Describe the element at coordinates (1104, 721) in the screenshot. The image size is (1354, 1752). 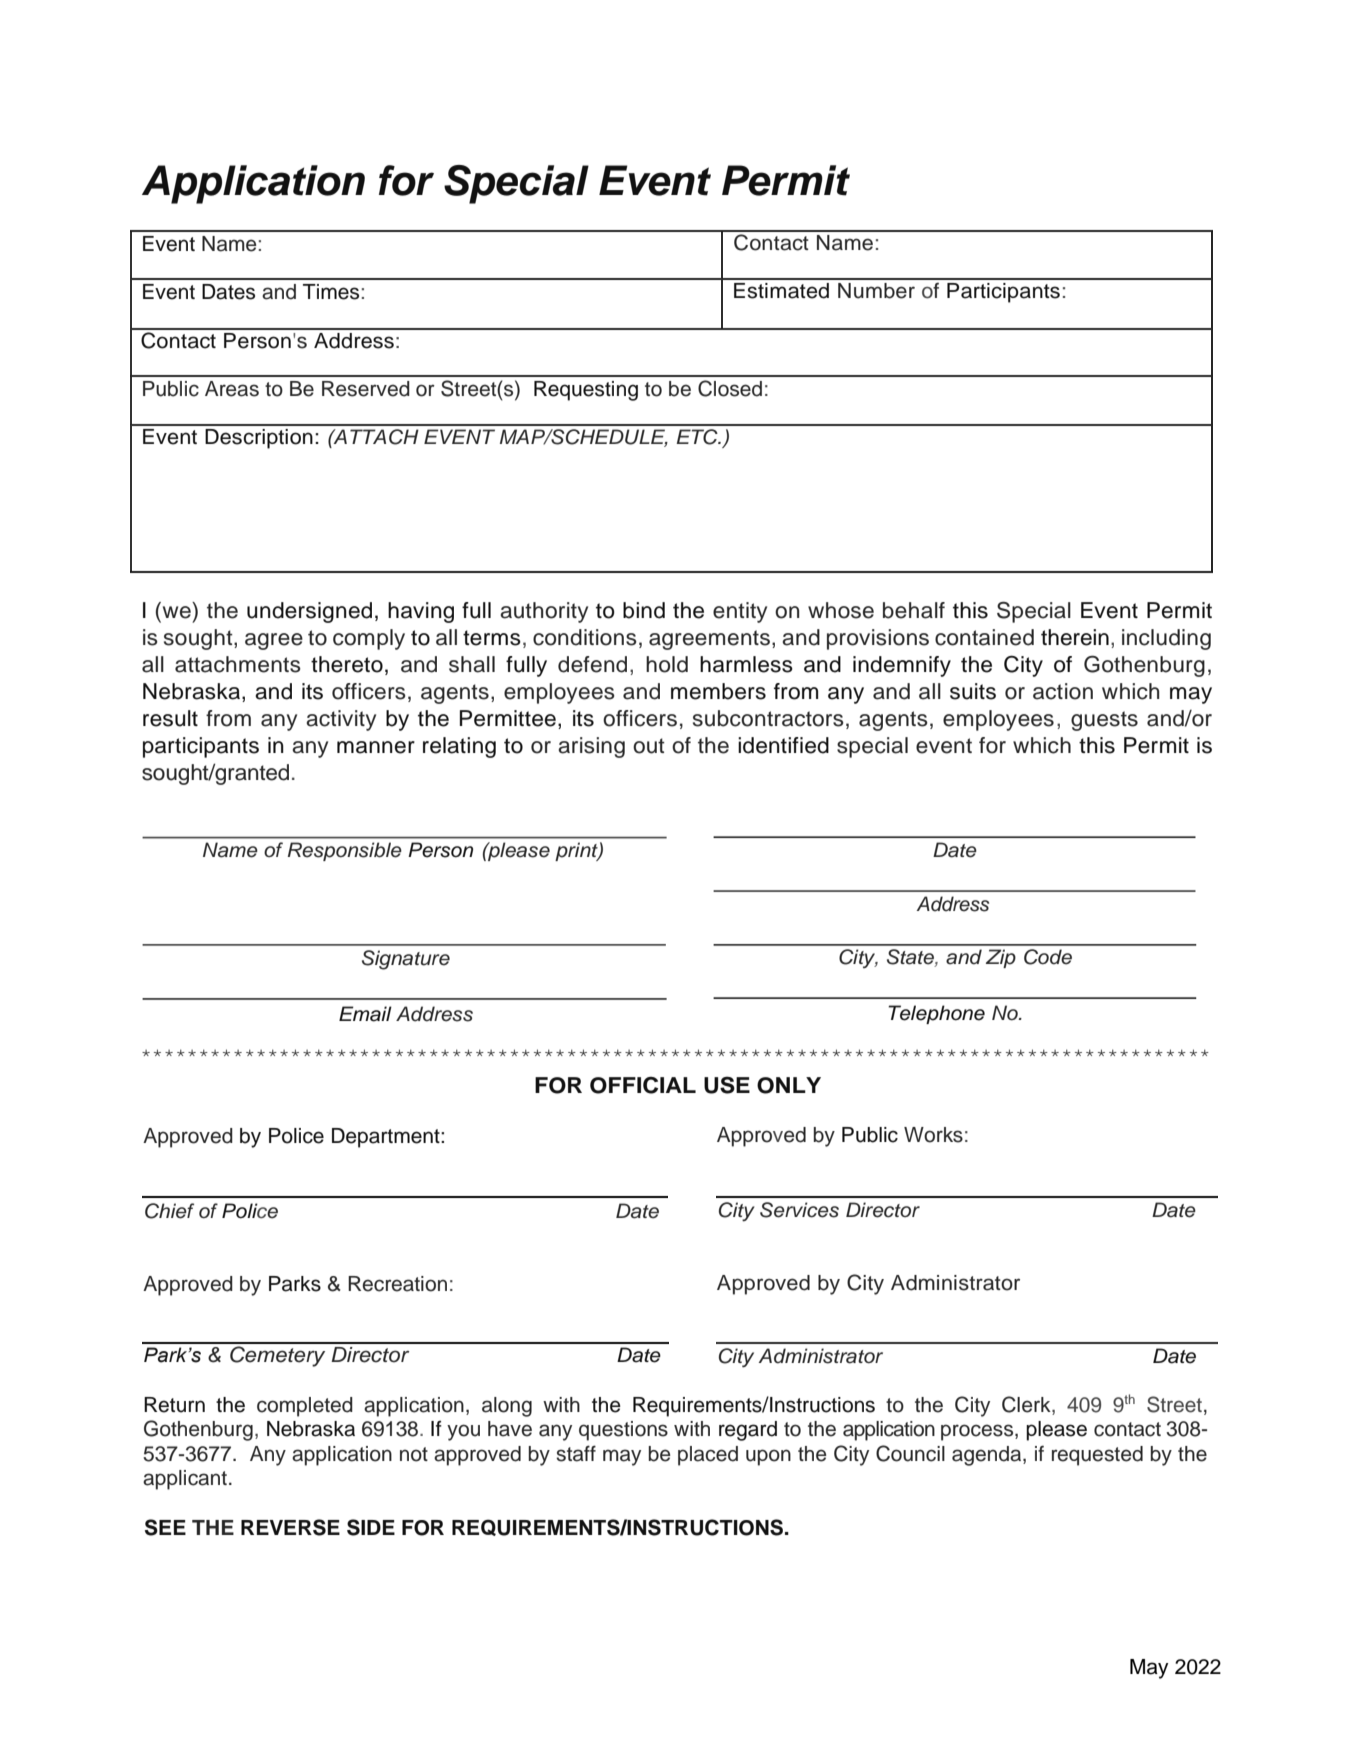
I see `guests` at that location.
